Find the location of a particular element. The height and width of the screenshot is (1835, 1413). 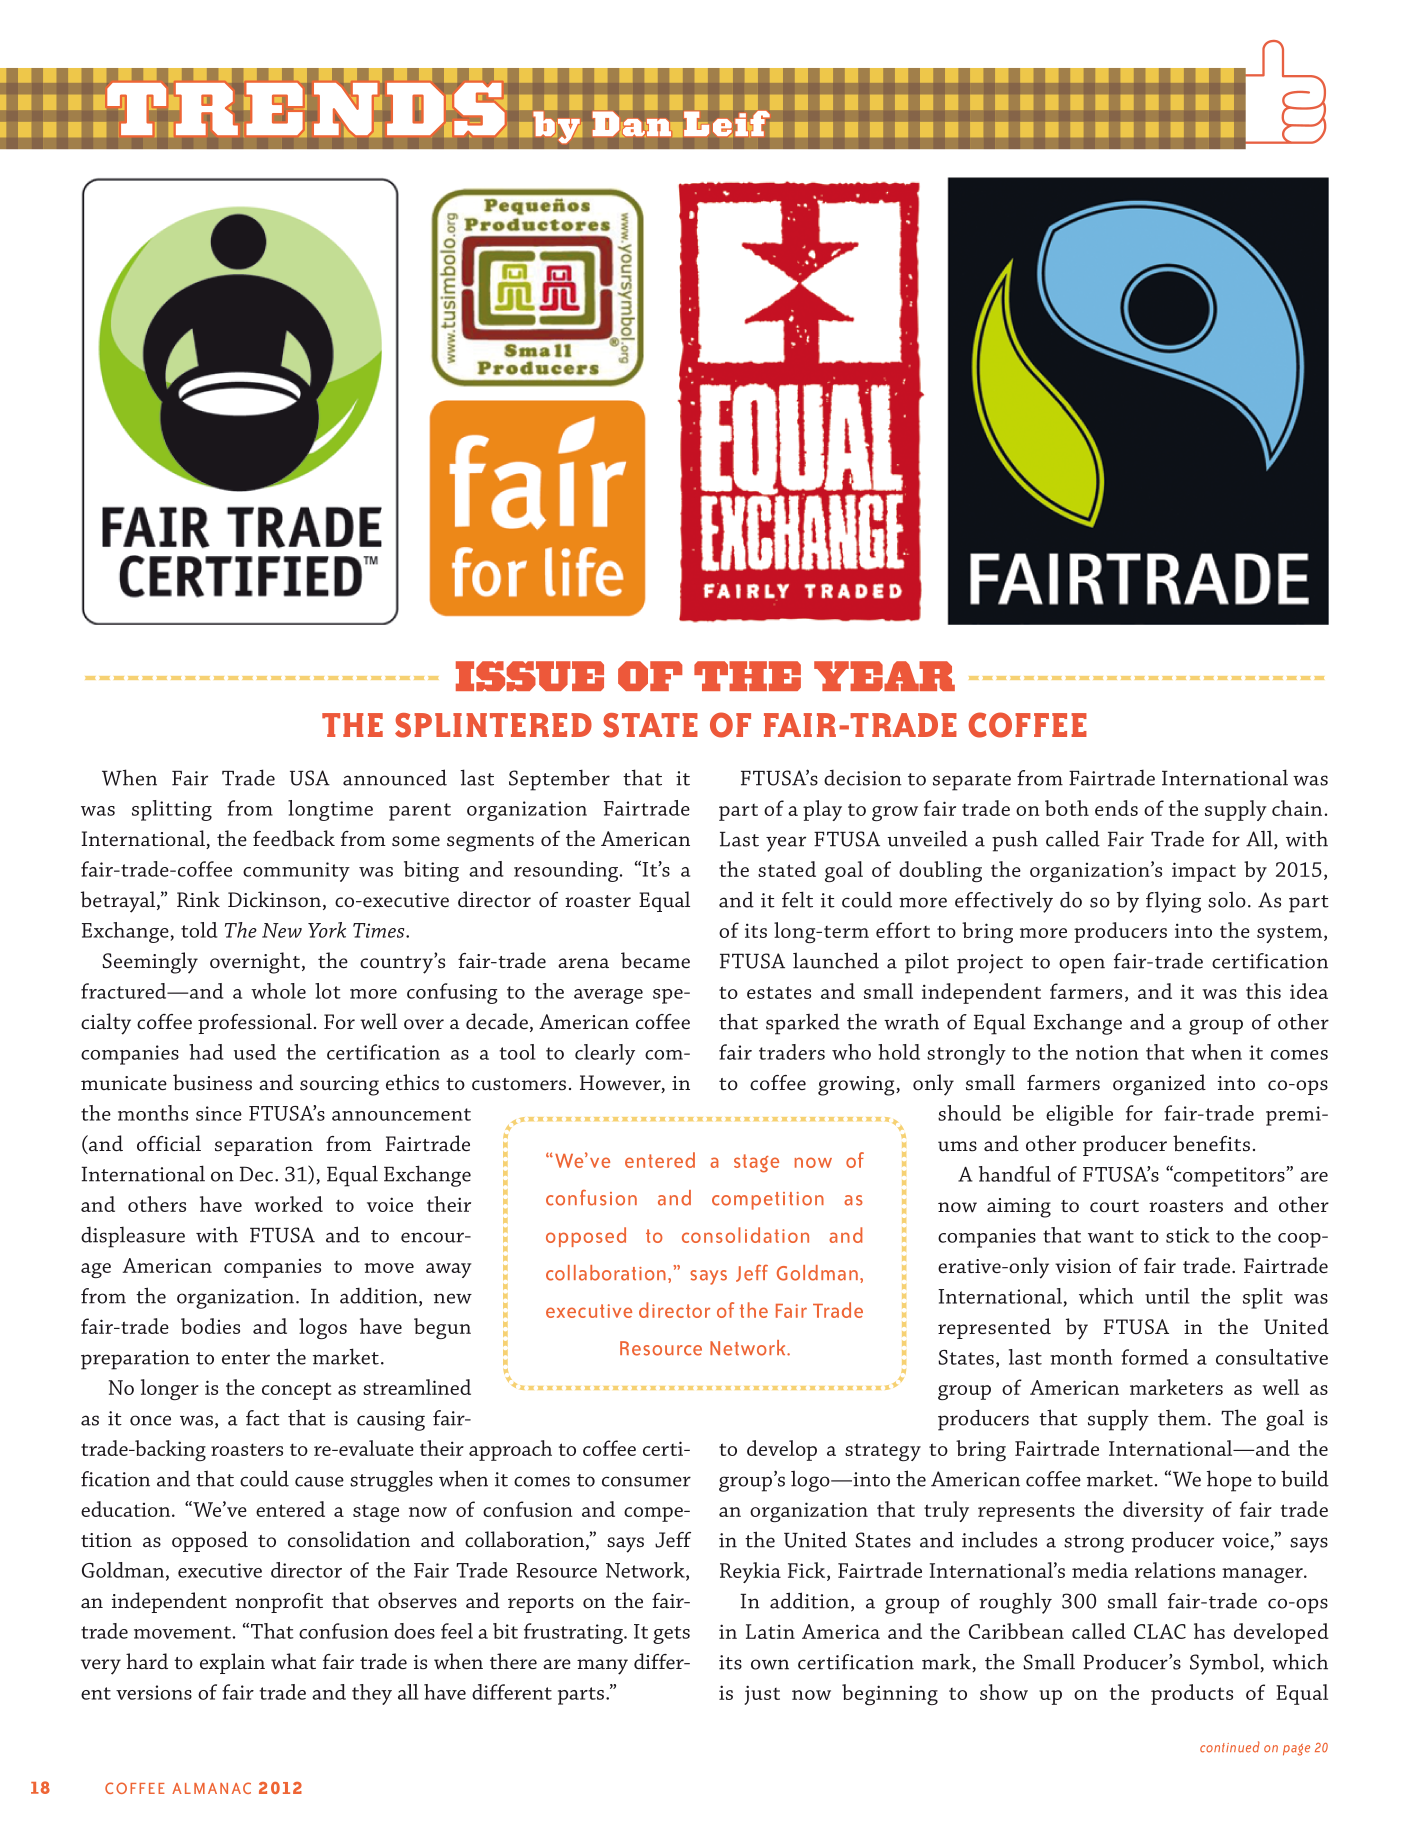

both is located at coordinates (1067, 808).
